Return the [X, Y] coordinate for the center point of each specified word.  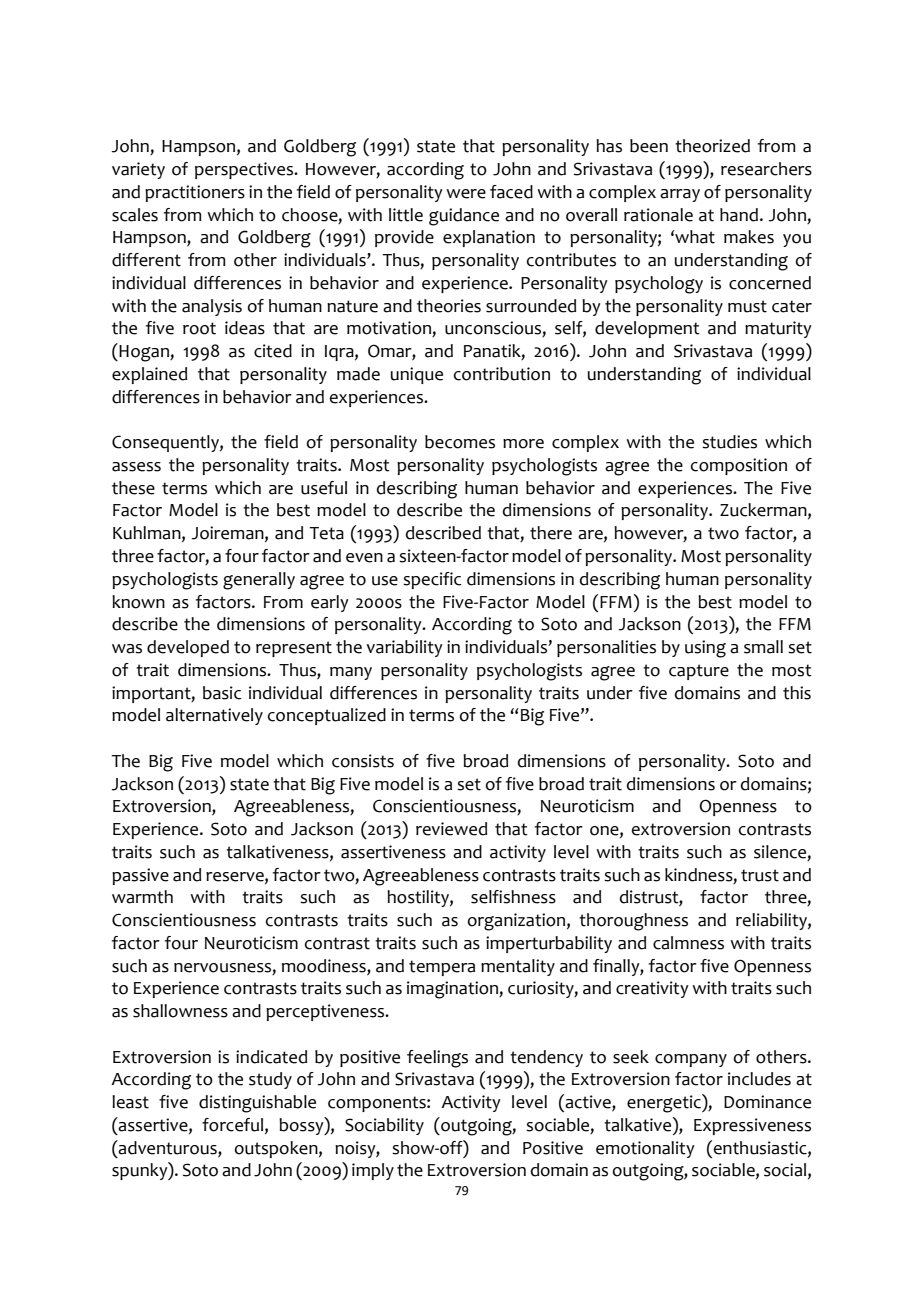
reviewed [451, 829]
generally [259, 581]
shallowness [180, 1011]
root [199, 328]
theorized [712, 146]
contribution [502, 374]
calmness [688, 943]
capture [699, 672]
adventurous [168, 1148]
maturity [778, 329]
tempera [442, 968]
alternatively [214, 716]
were [466, 194]
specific [432, 580]
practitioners [195, 193]
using [705, 649]
